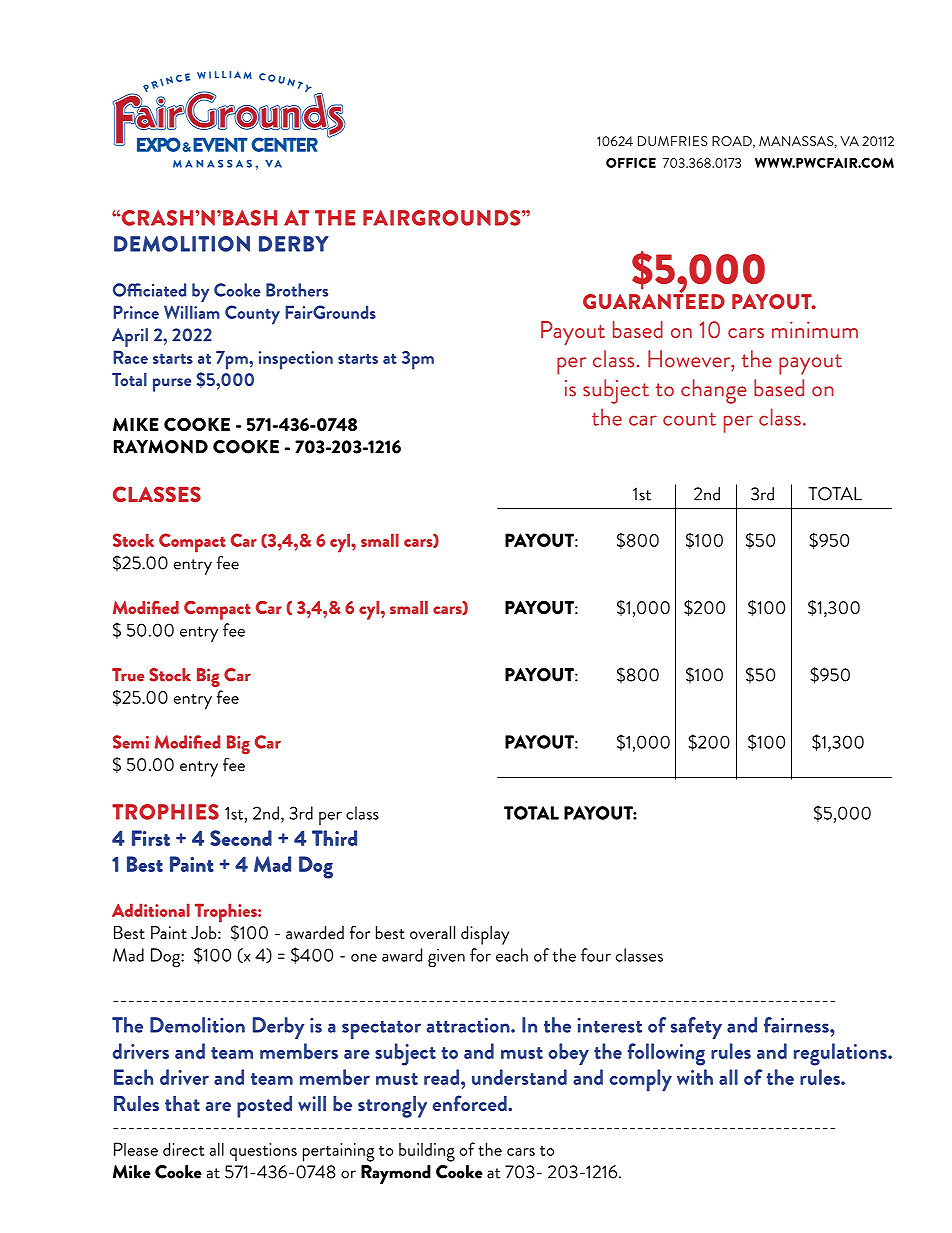  I want to click on Officiated, so click(149, 290).
